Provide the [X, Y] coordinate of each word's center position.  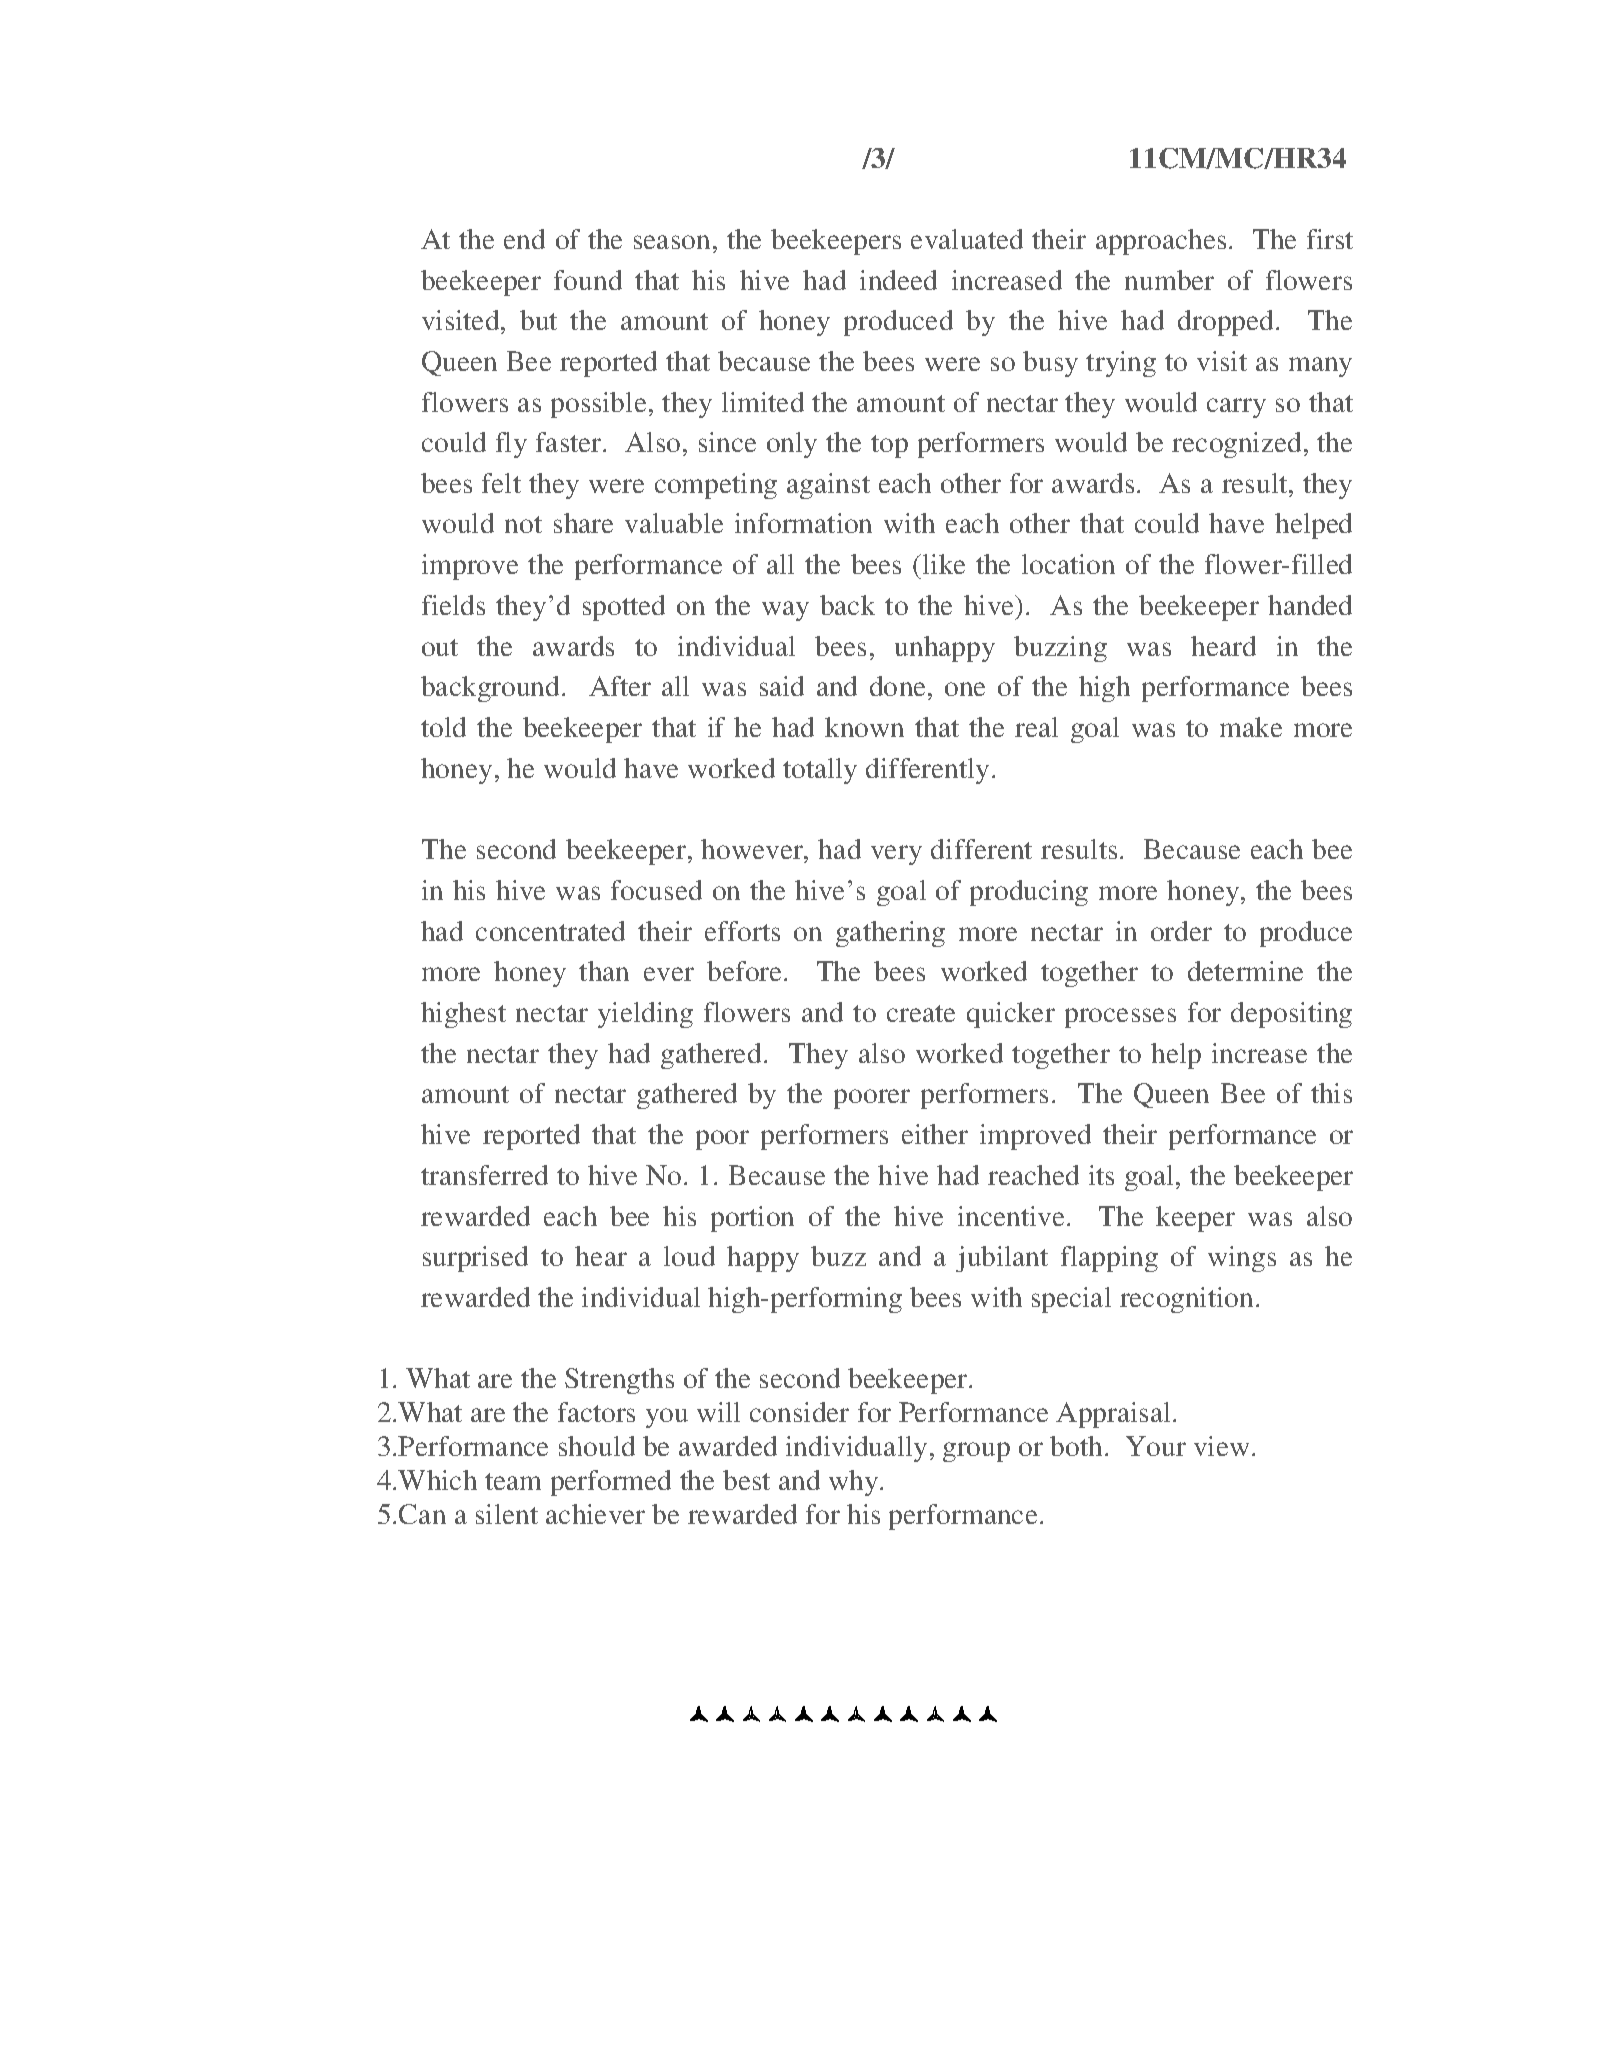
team [513, 1481]
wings [1242, 1259]
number [1169, 280]
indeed [898, 280]
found [588, 280]
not [523, 524]
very [896, 855]
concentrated [550, 931]
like [944, 564]
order [1181, 931]
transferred [484, 1175]
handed [1310, 605]
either [935, 1134]
